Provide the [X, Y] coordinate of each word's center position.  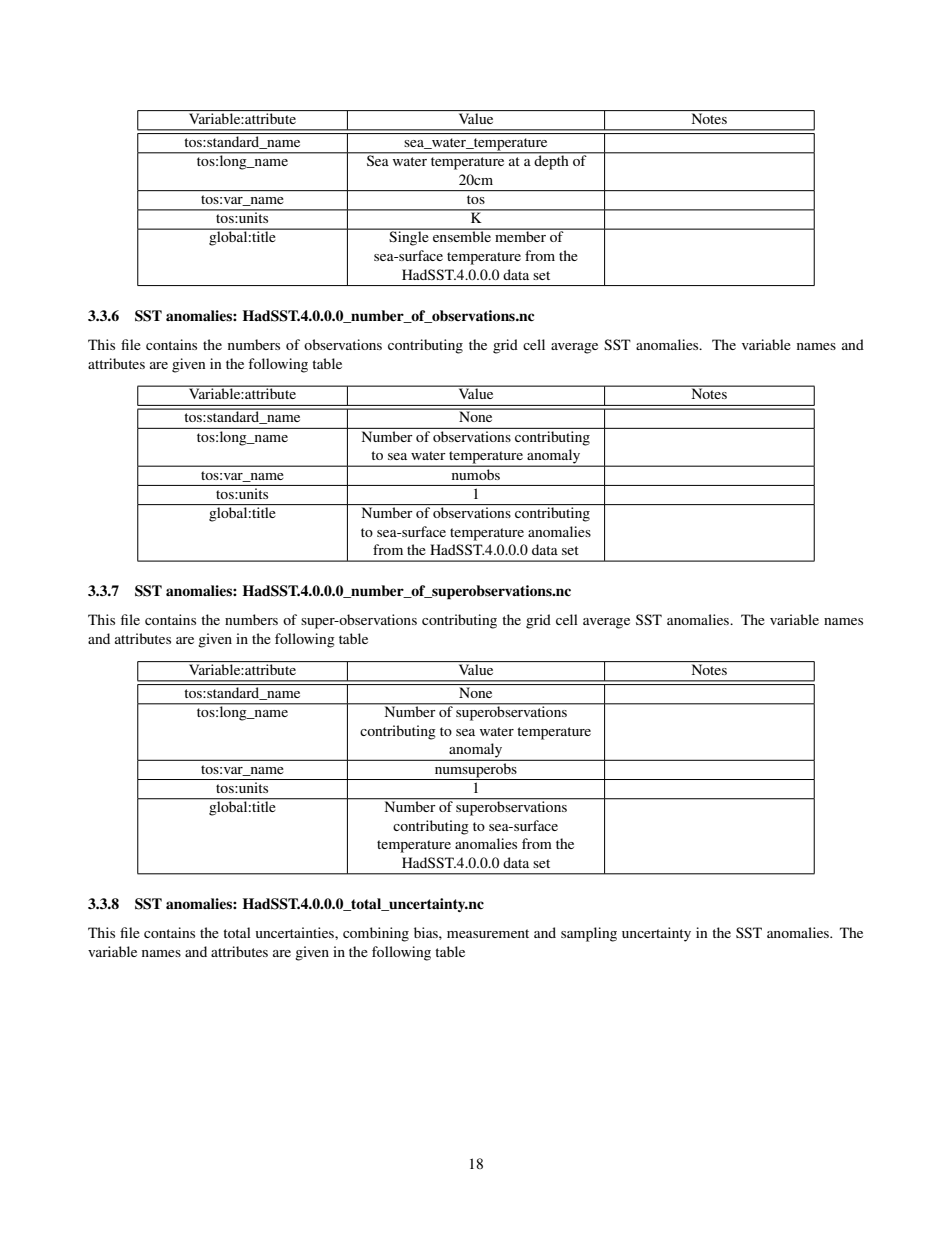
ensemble [462, 235]
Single [409, 237]
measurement [488, 933]
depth [551, 161]
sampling [589, 934]
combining [376, 934]
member [520, 235]
